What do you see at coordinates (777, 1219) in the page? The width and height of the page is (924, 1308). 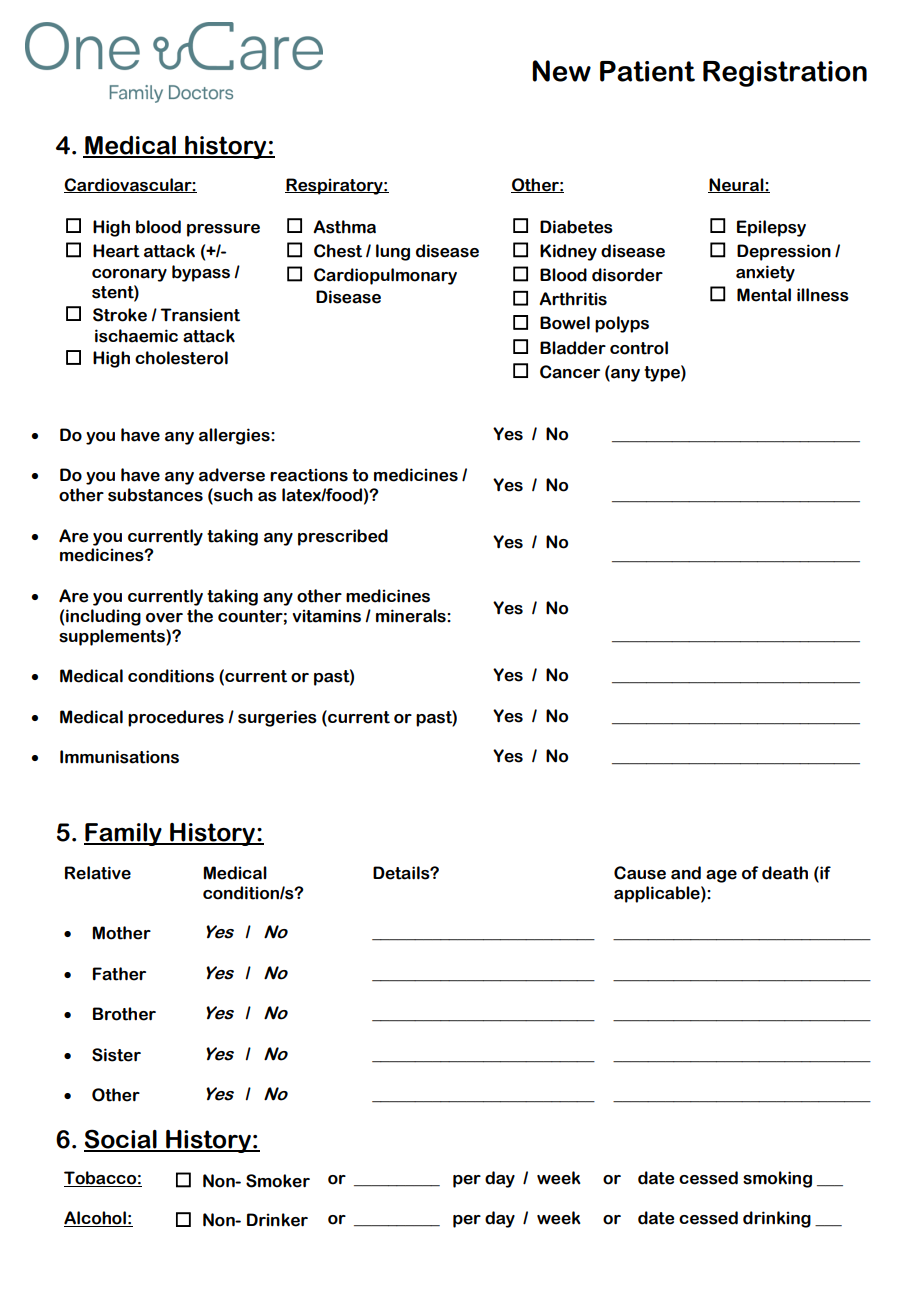 I see `drinking` at bounding box center [777, 1219].
